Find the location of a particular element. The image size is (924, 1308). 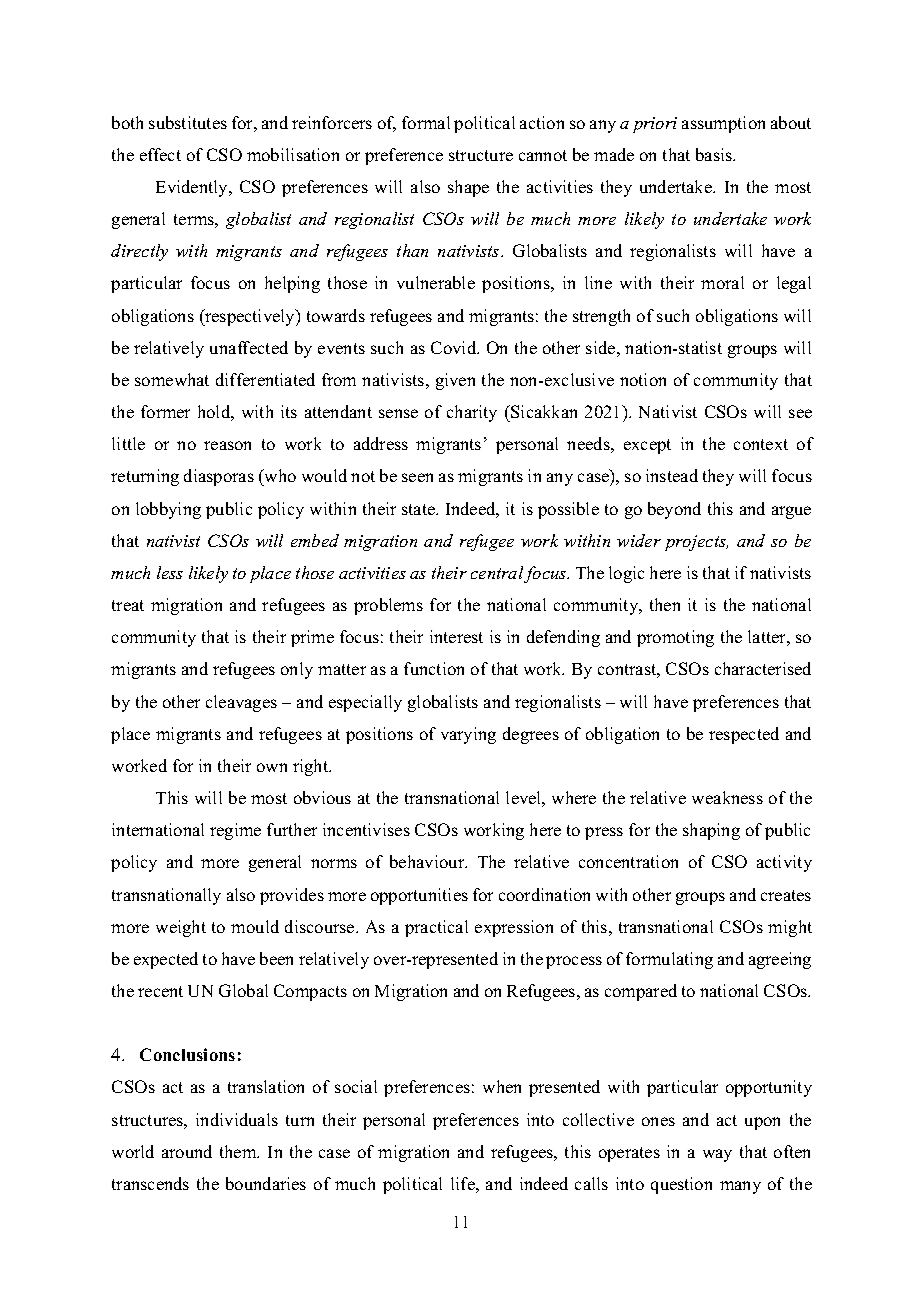

lobbying is located at coordinates (168, 510).
